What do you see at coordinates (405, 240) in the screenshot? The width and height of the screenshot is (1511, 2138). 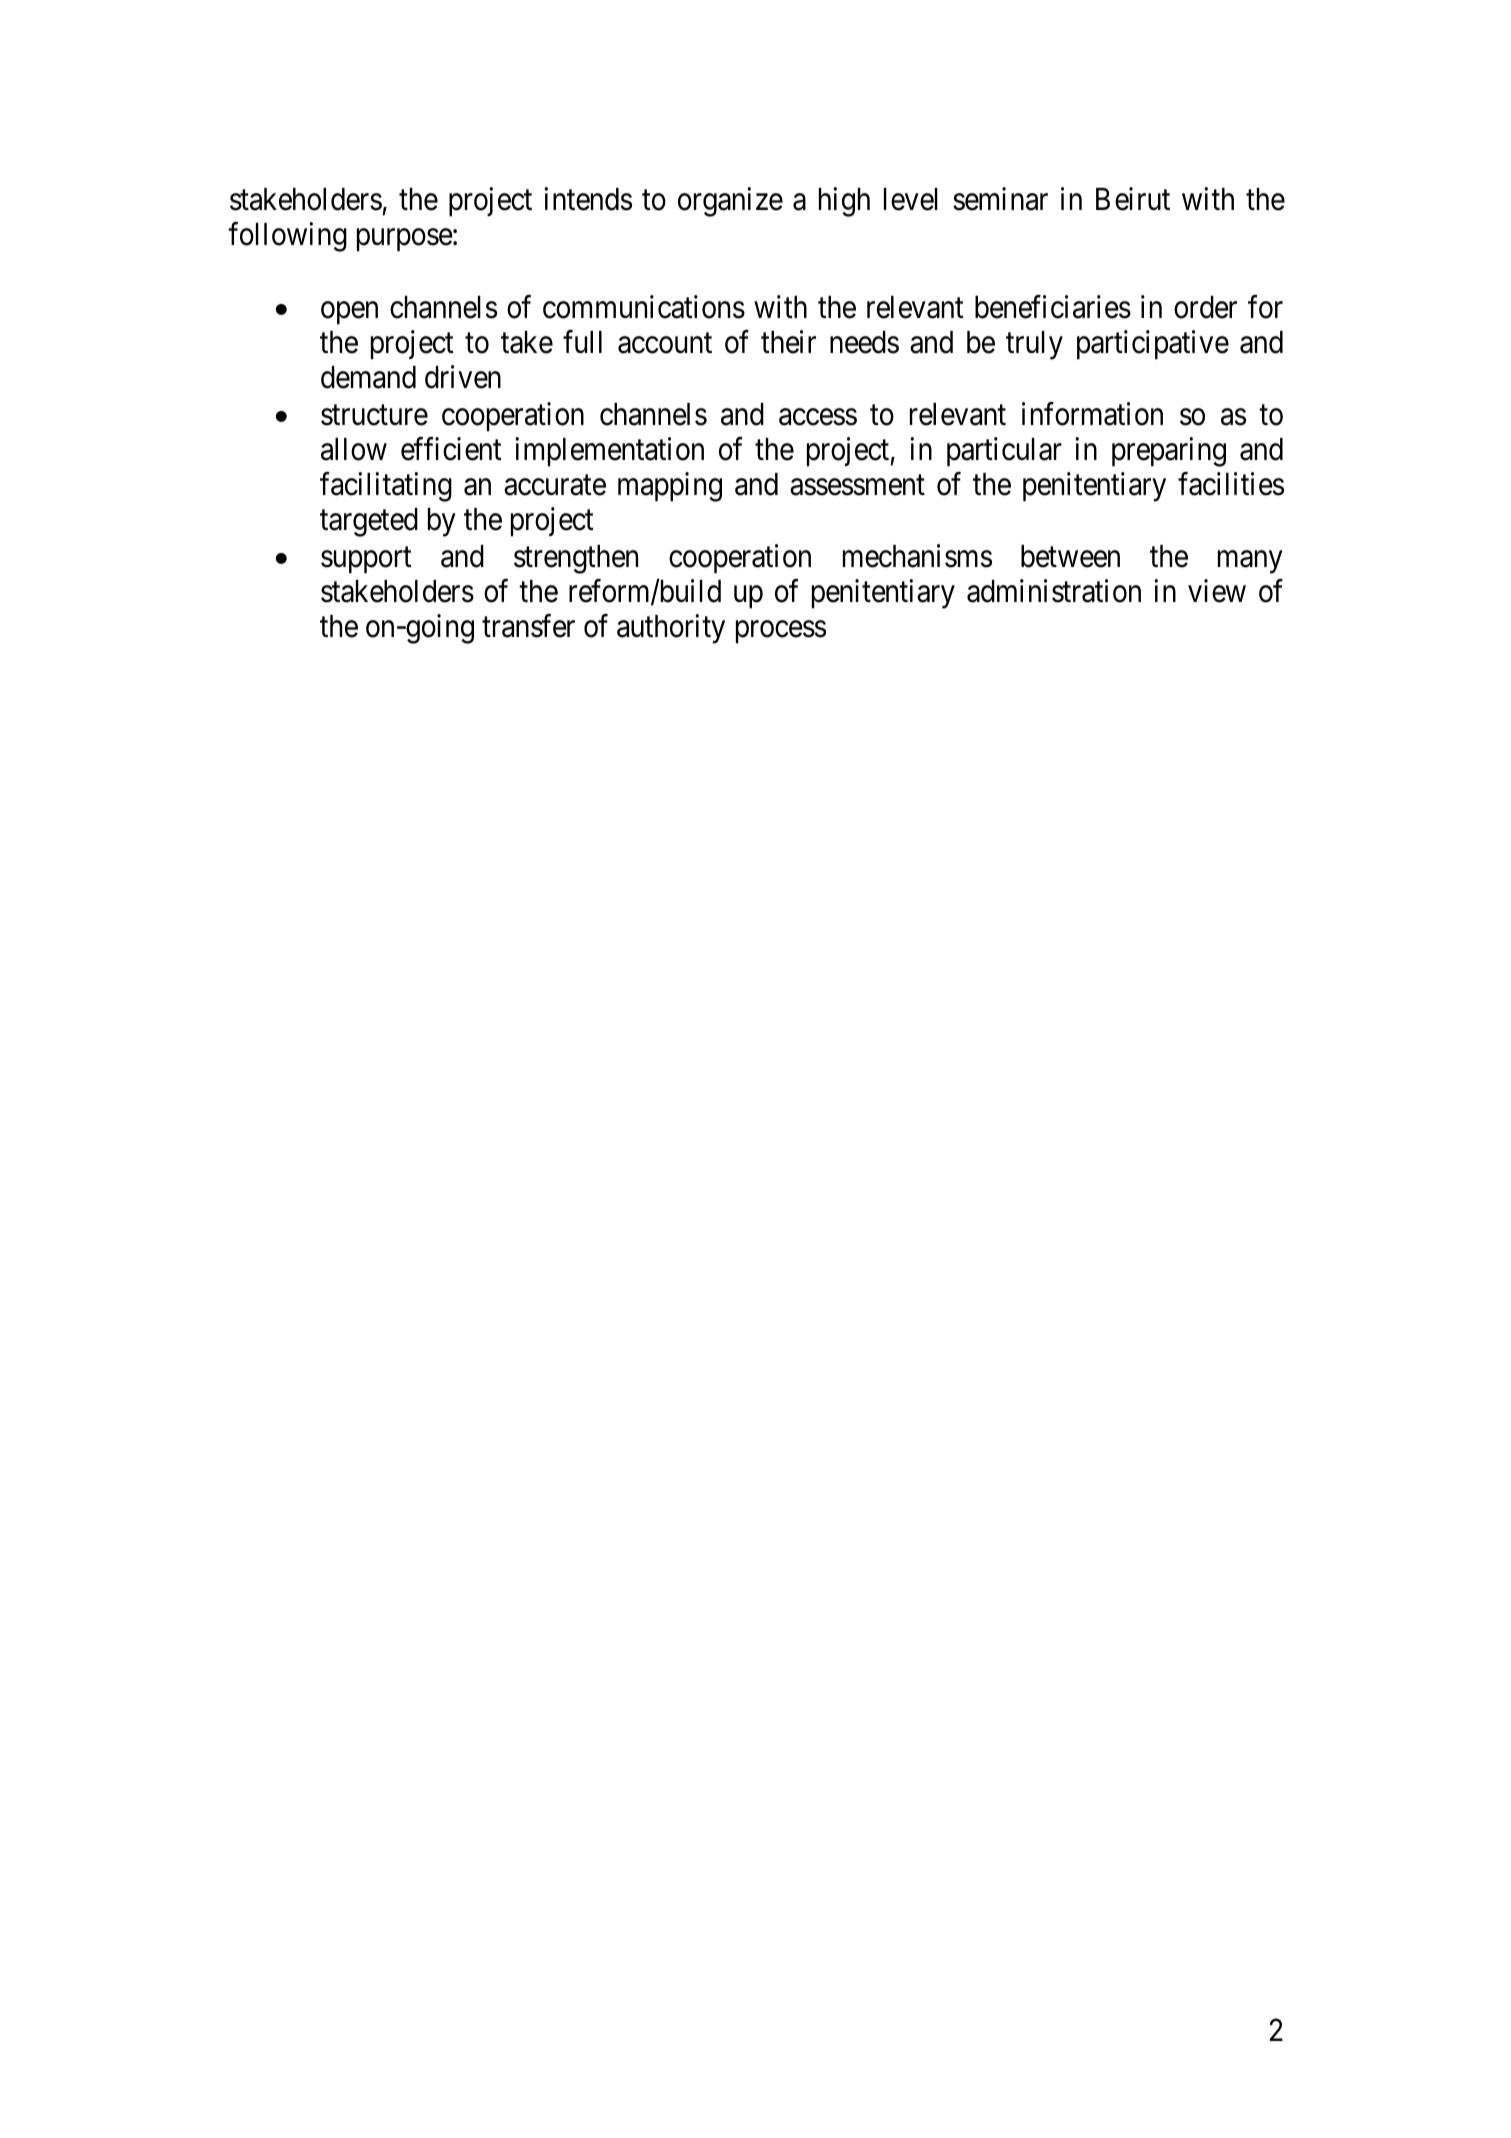 I see `purpose` at bounding box center [405, 240].
